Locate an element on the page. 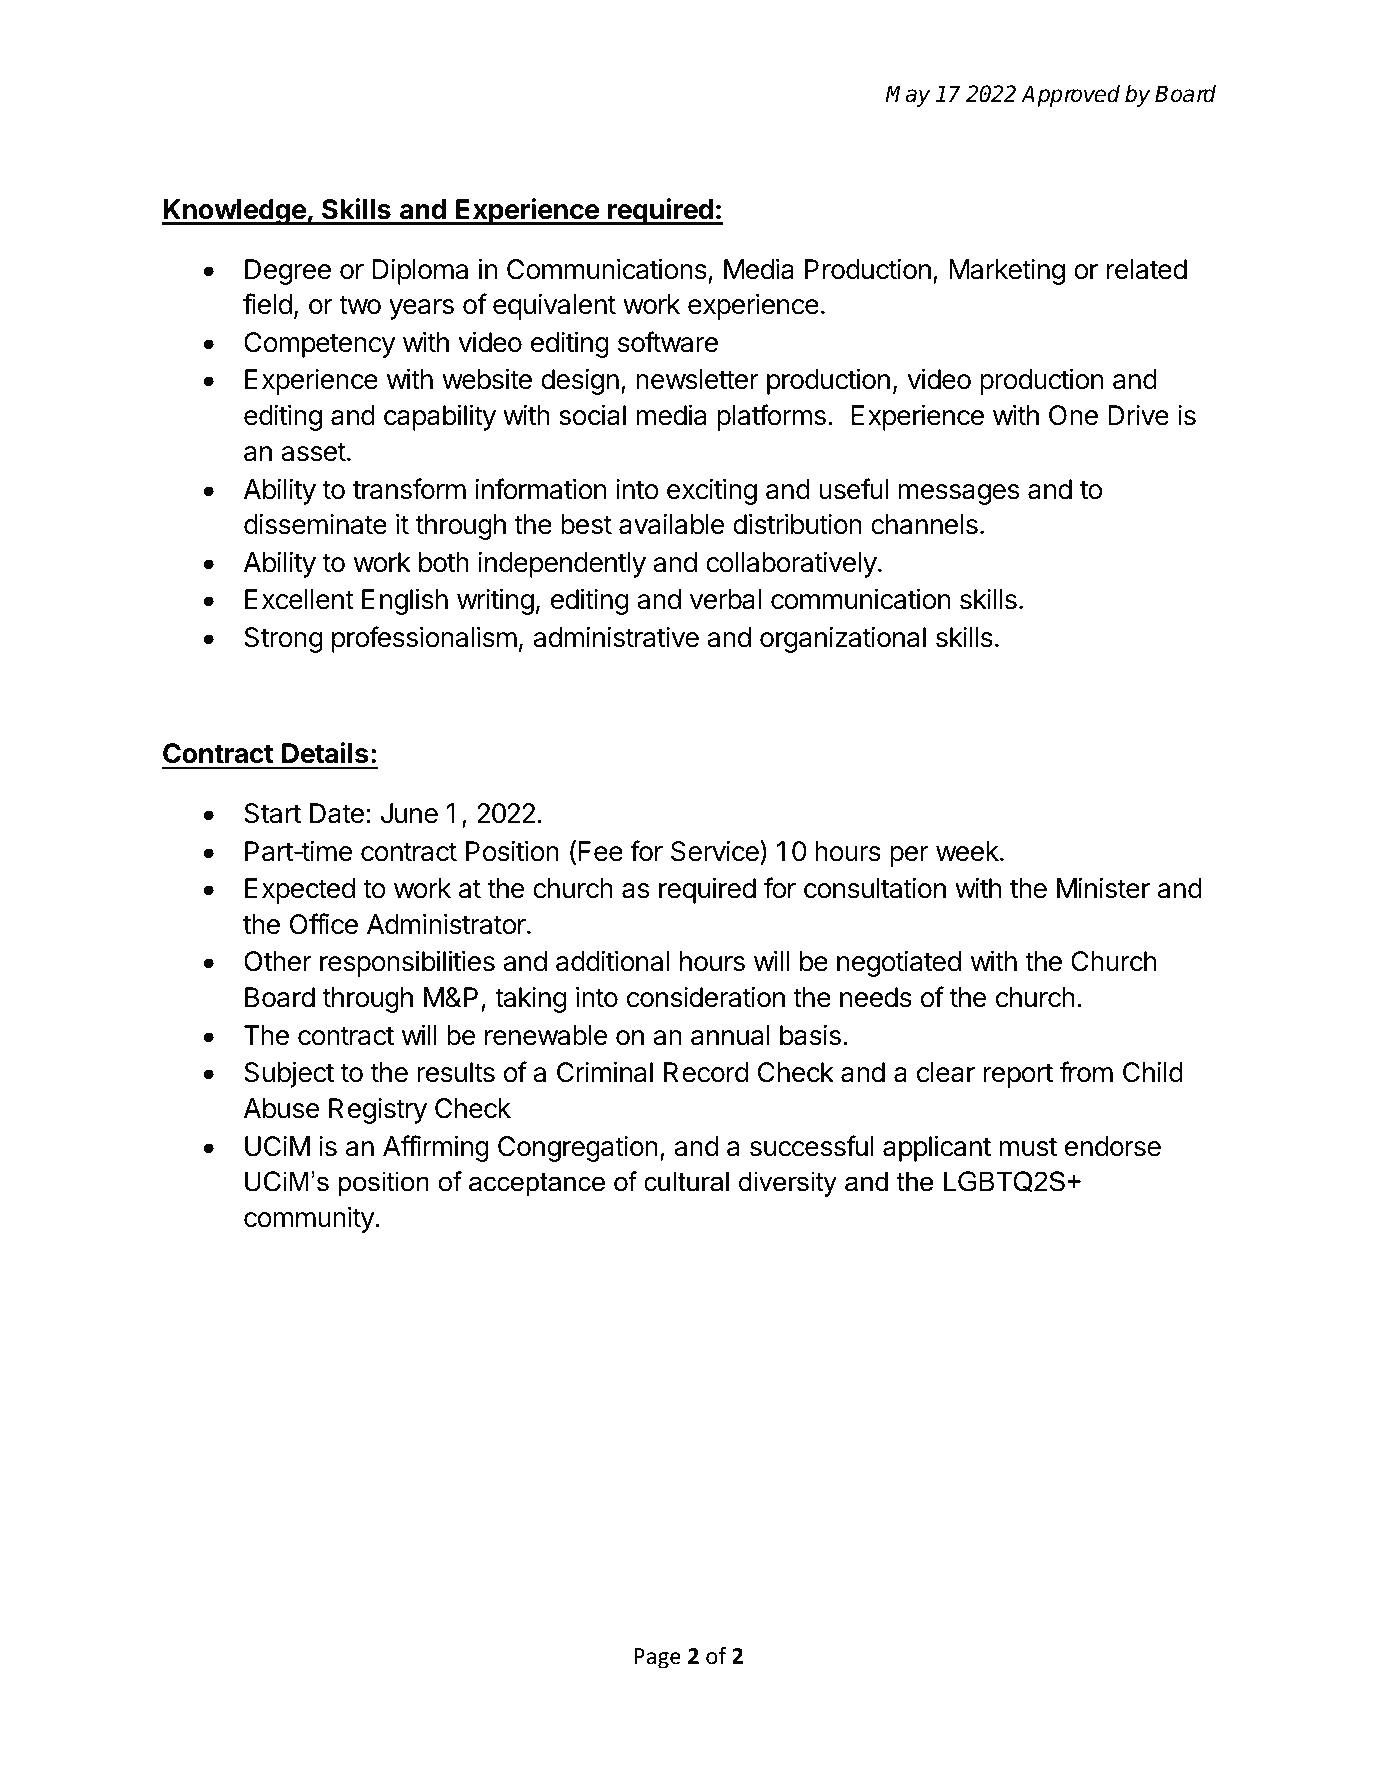  week is located at coordinates (968, 851).
